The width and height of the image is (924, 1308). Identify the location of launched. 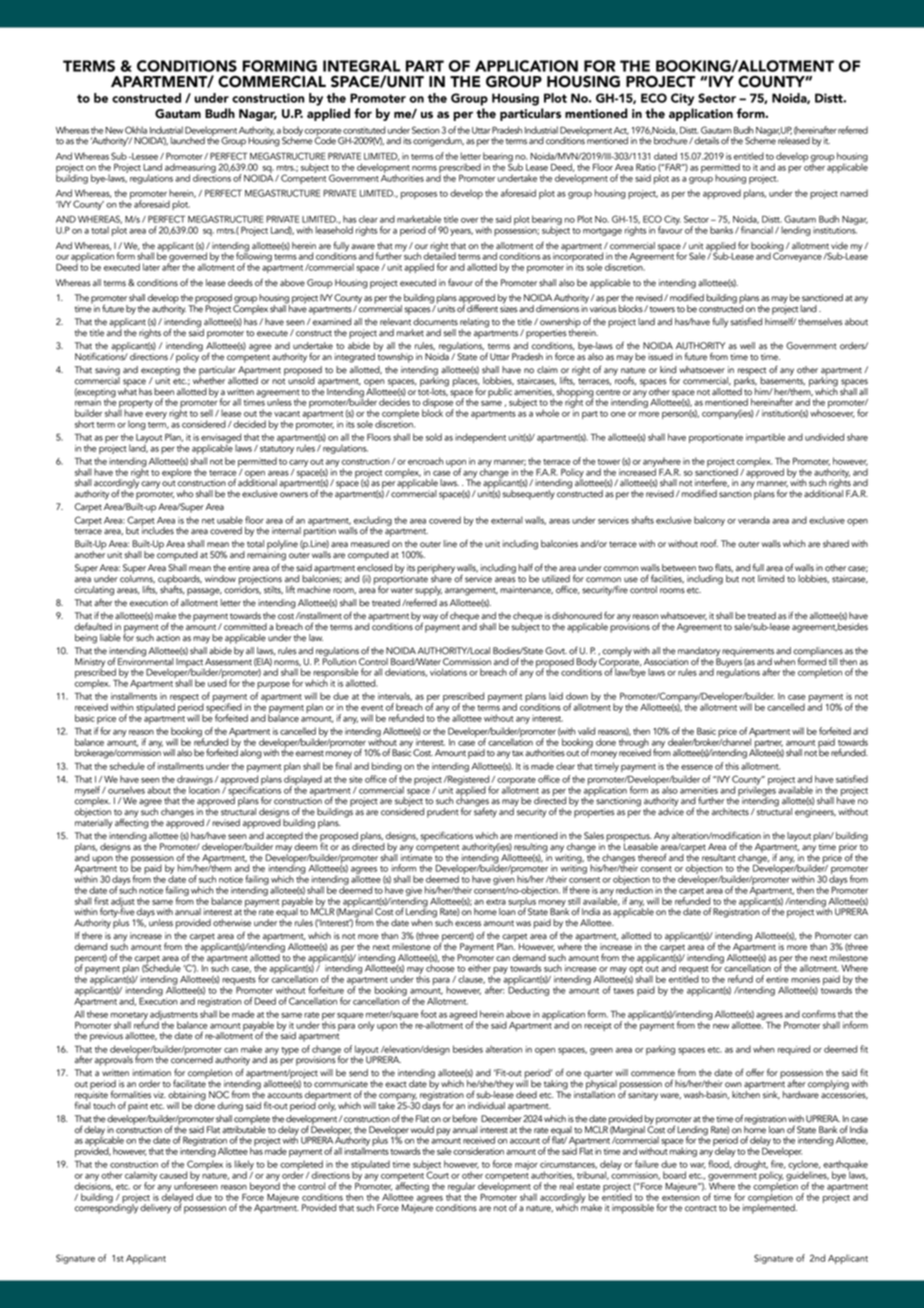
(188, 141).
